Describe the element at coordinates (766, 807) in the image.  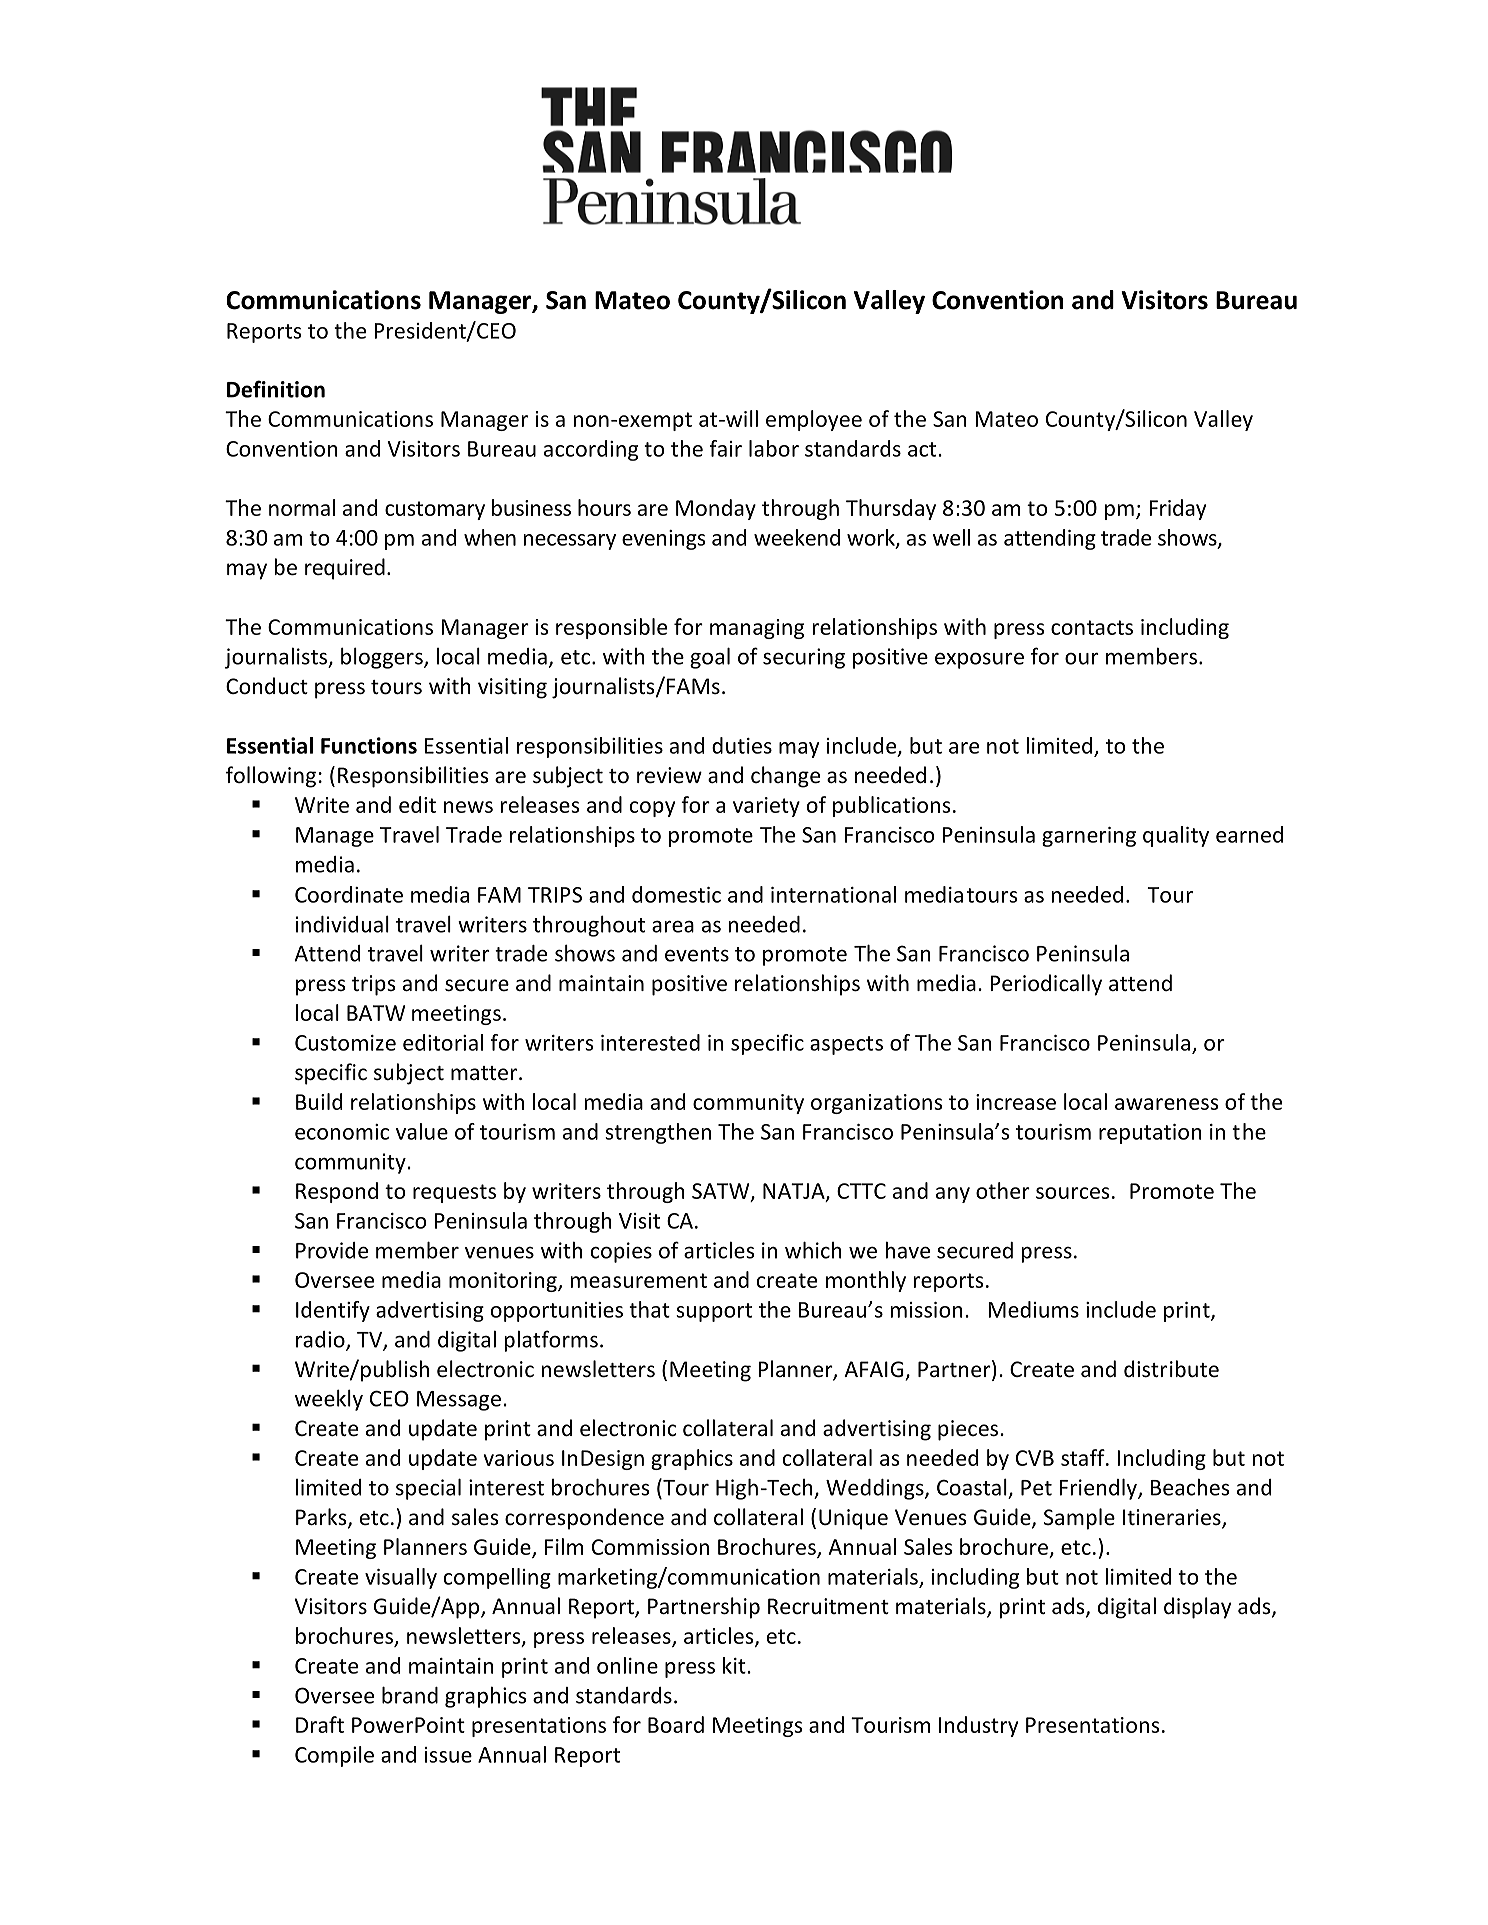
I see `variety` at that location.
